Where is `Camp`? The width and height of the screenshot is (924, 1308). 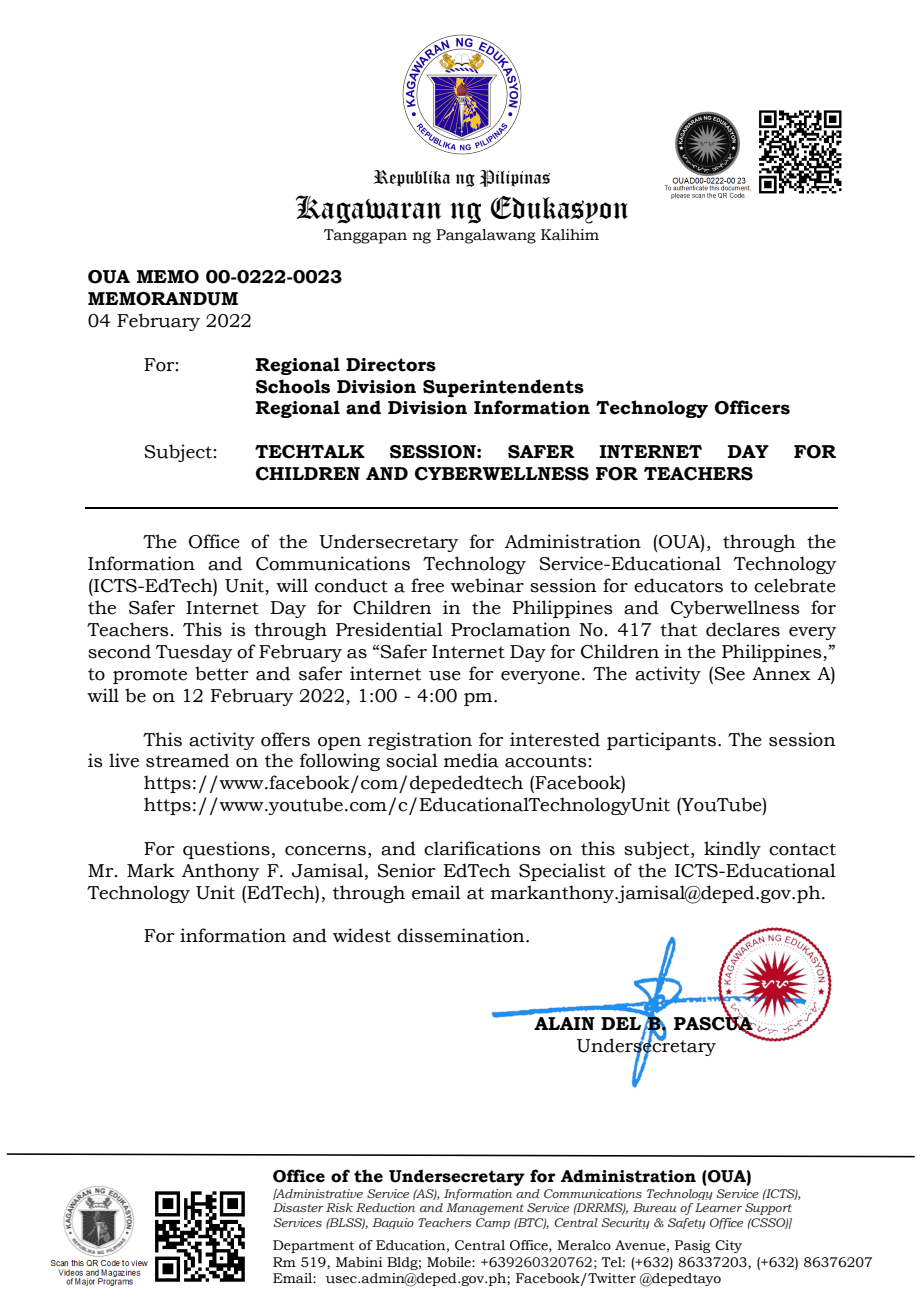
Camp is located at coordinates (493, 1223).
